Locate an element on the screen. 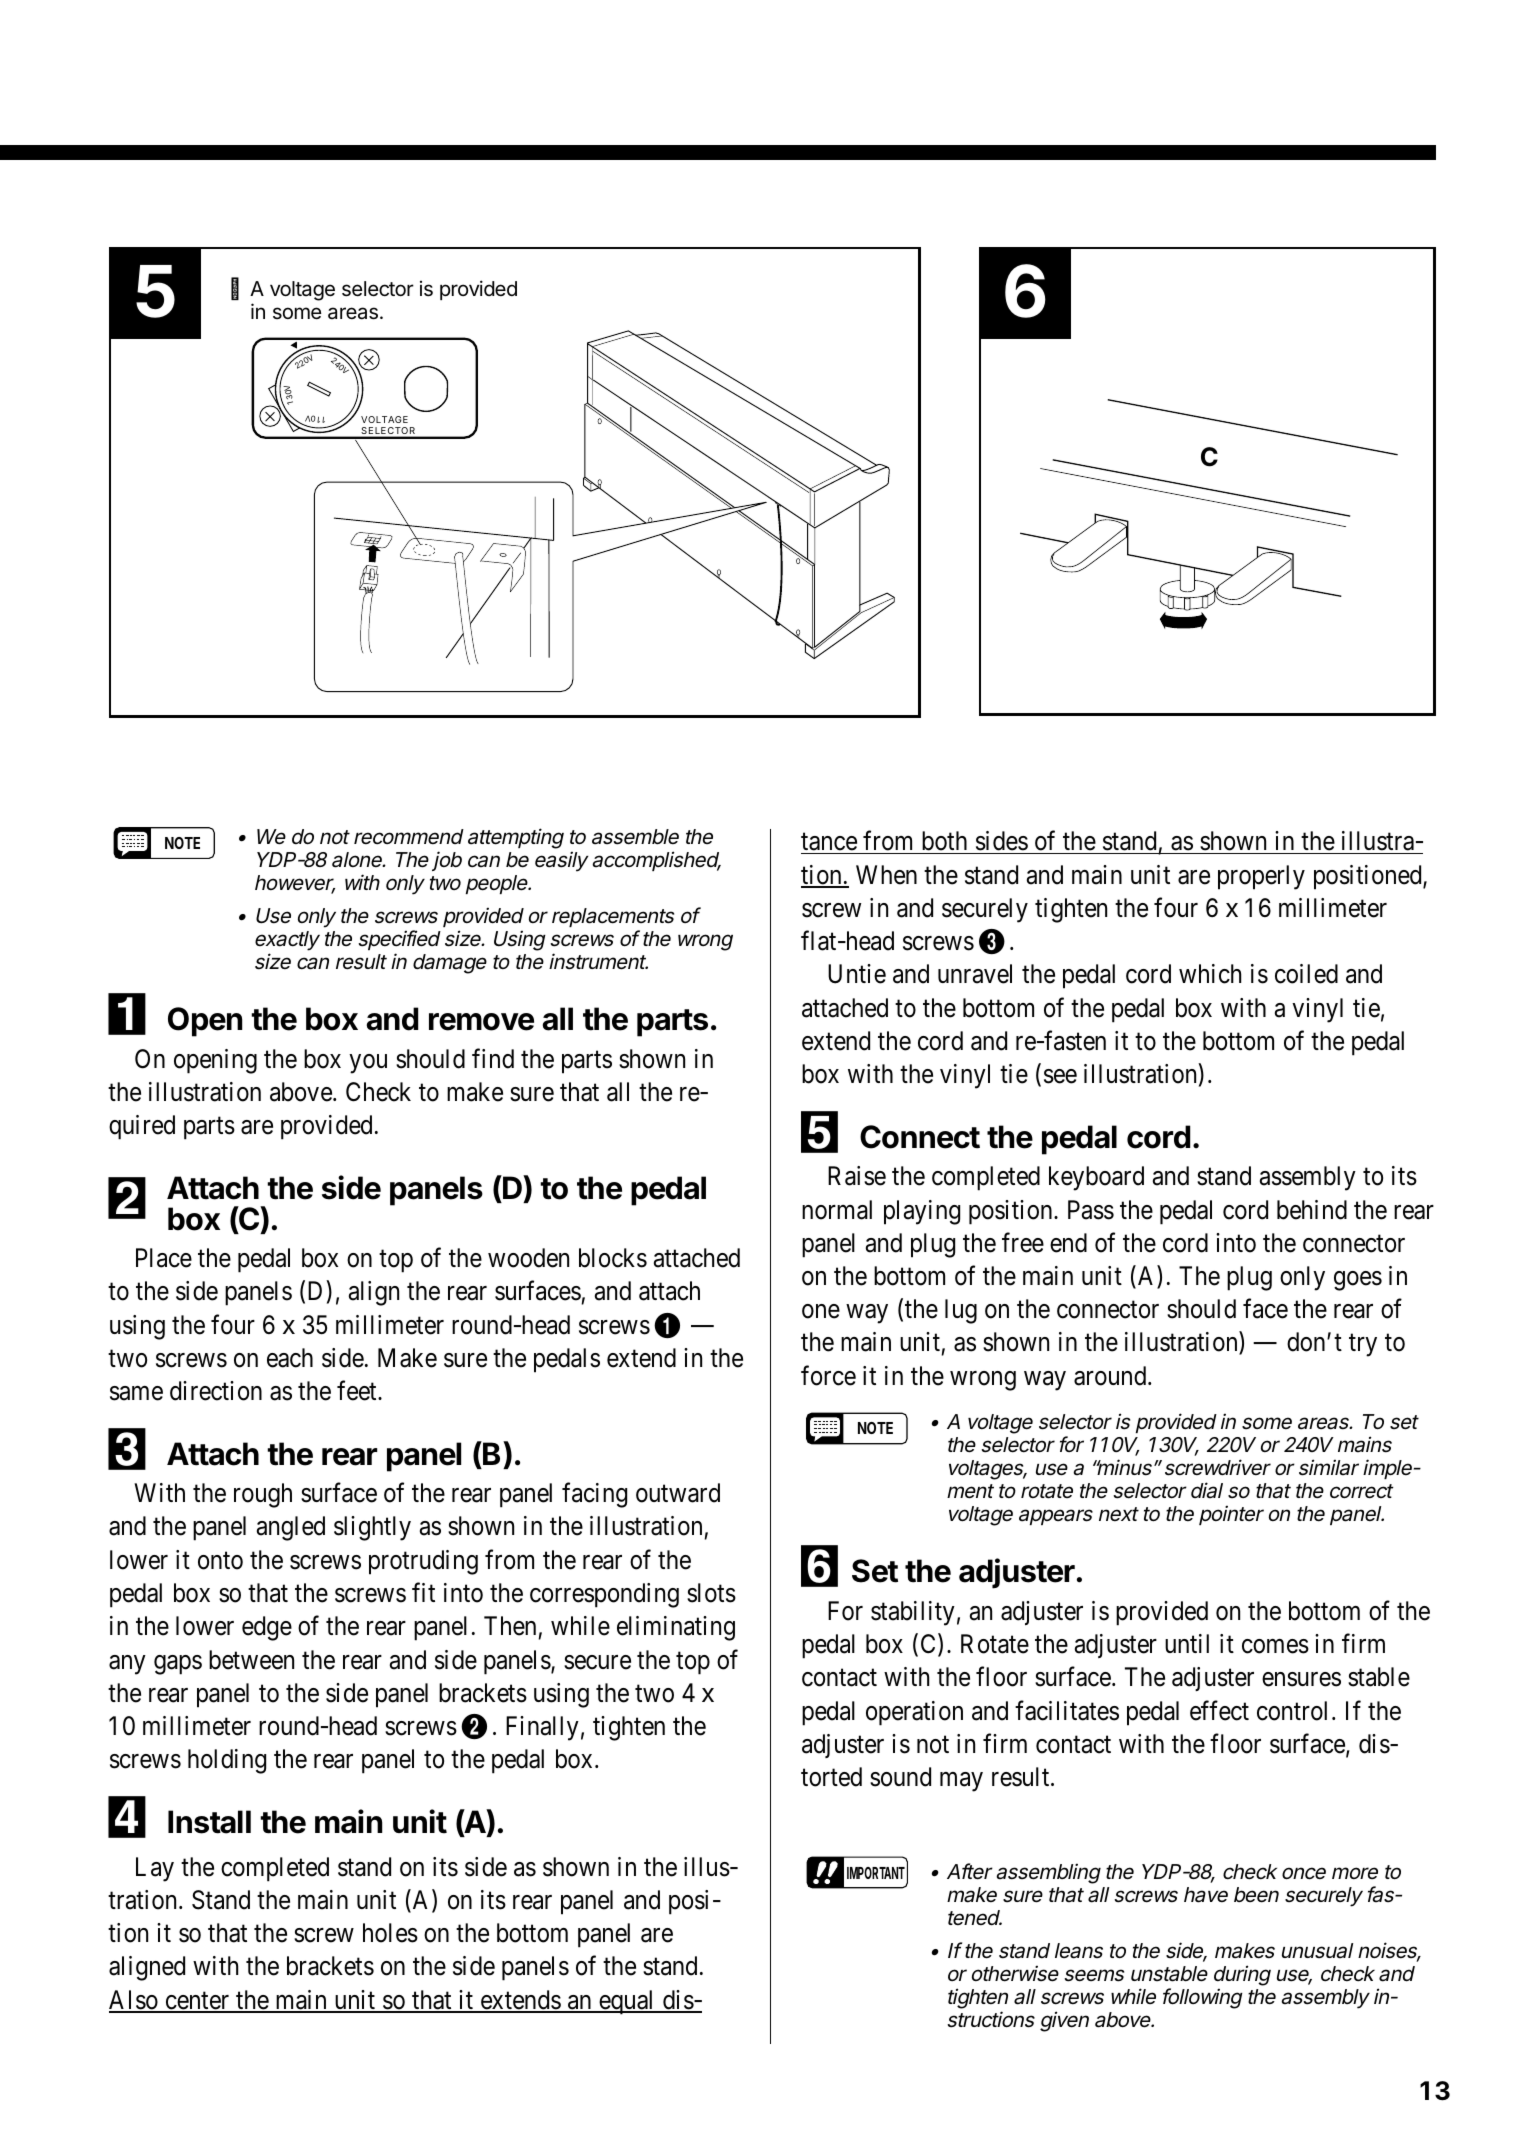 This screenshot has width=1522, height=2153. behind is located at coordinates (1312, 1210).
